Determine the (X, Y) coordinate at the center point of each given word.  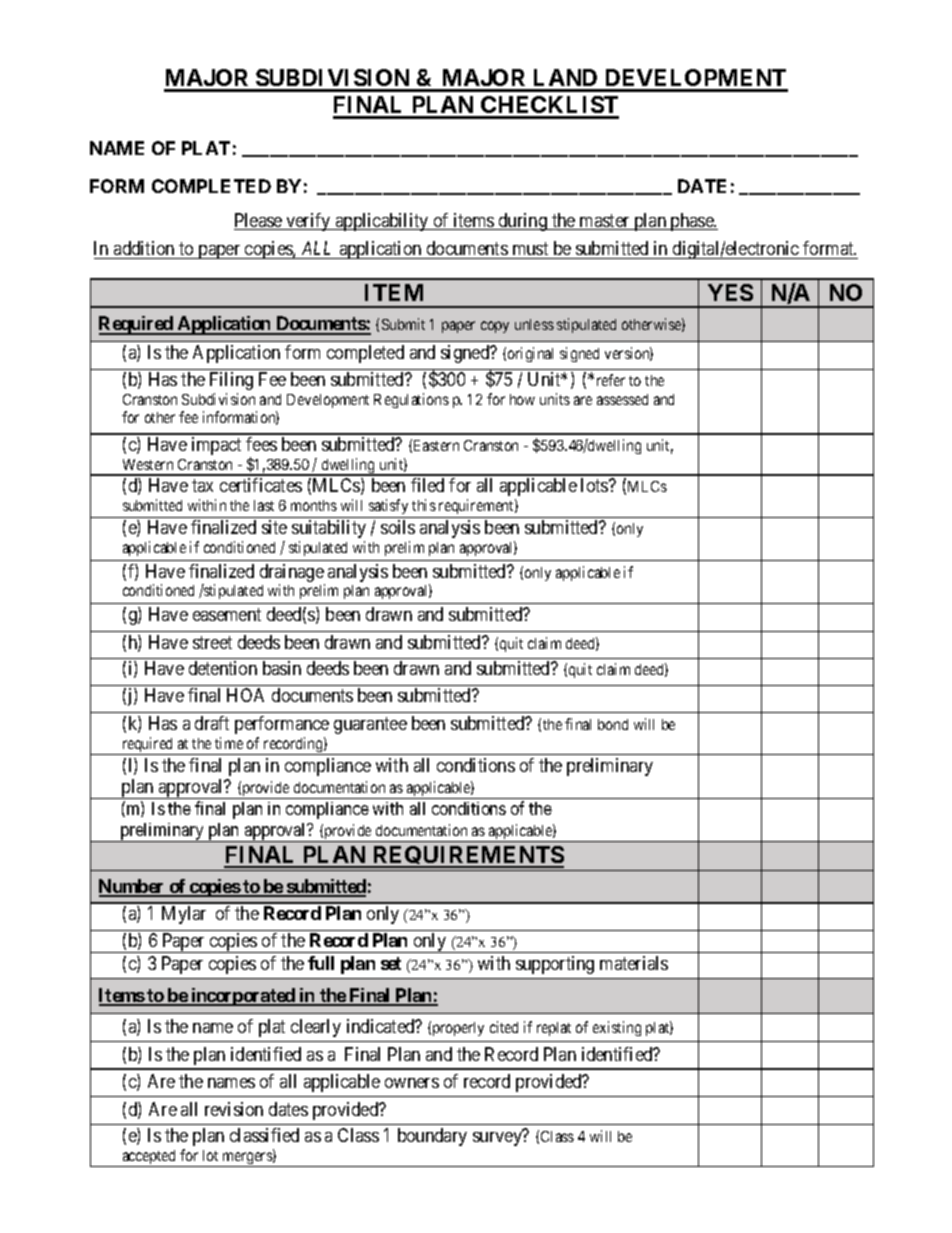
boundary (432, 1137)
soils (398, 527)
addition (144, 248)
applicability (382, 222)
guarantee (370, 725)
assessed (622, 399)
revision (234, 1109)
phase (692, 222)
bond (613, 724)
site (274, 527)
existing (617, 1028)
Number (133, 887)
